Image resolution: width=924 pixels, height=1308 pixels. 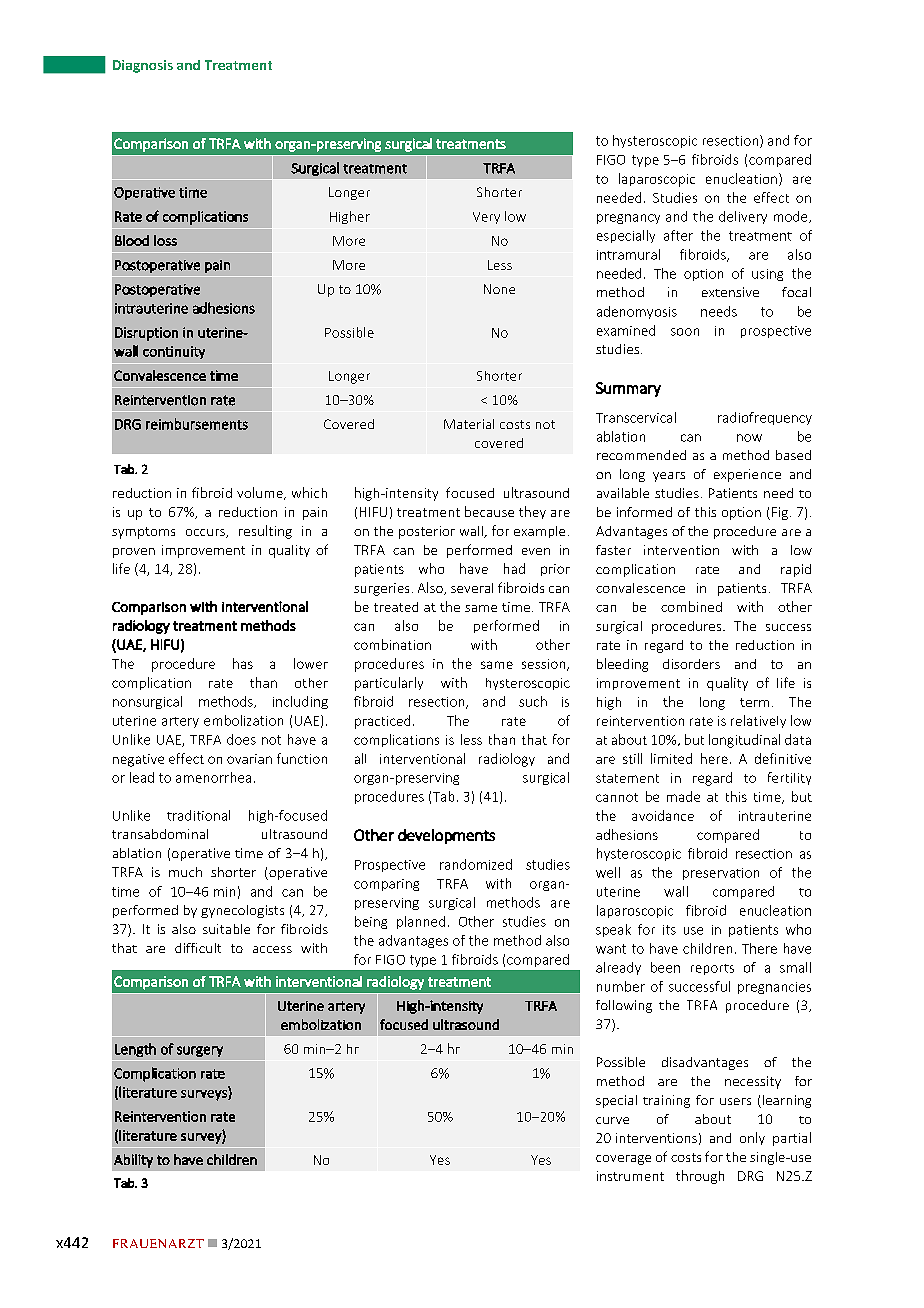 What do you see at coordinates (143, 66) in the page?
I see `Diagnosis` at bounding box center [143, 66].
